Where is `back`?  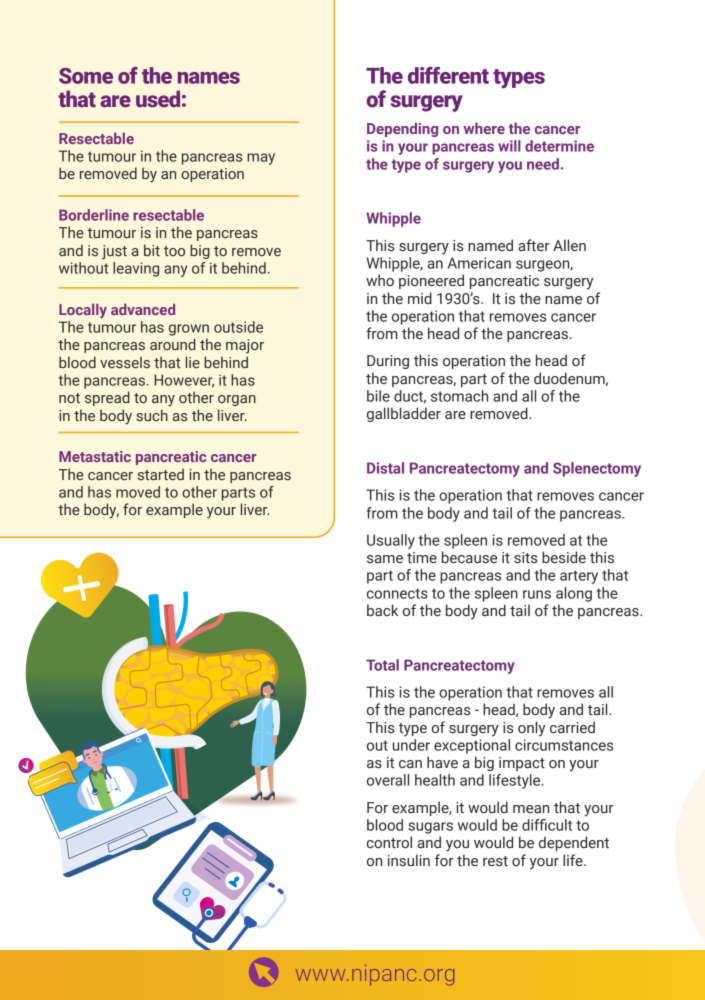 back is located at coordinates (382, 610).
